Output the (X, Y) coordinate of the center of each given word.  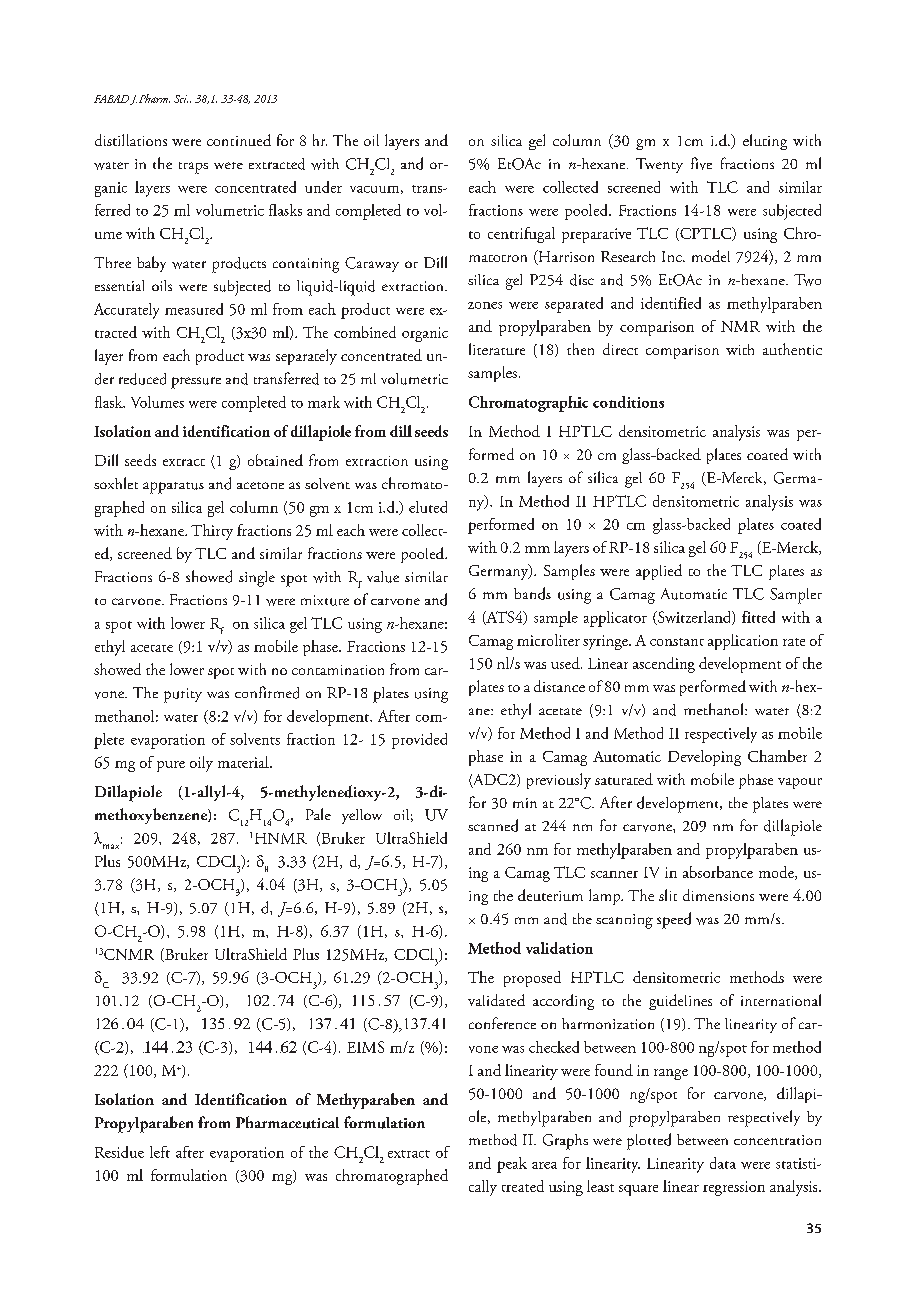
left (160, 1152)
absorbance (718, 872)
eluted (428, 507)
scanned (493, 825)
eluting (765, 142)
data (723, 1163)
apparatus (173, 488)
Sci (181, 99)
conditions (628, 402)
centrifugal (521, 235)
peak (512, 1165)
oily (201, 764)
